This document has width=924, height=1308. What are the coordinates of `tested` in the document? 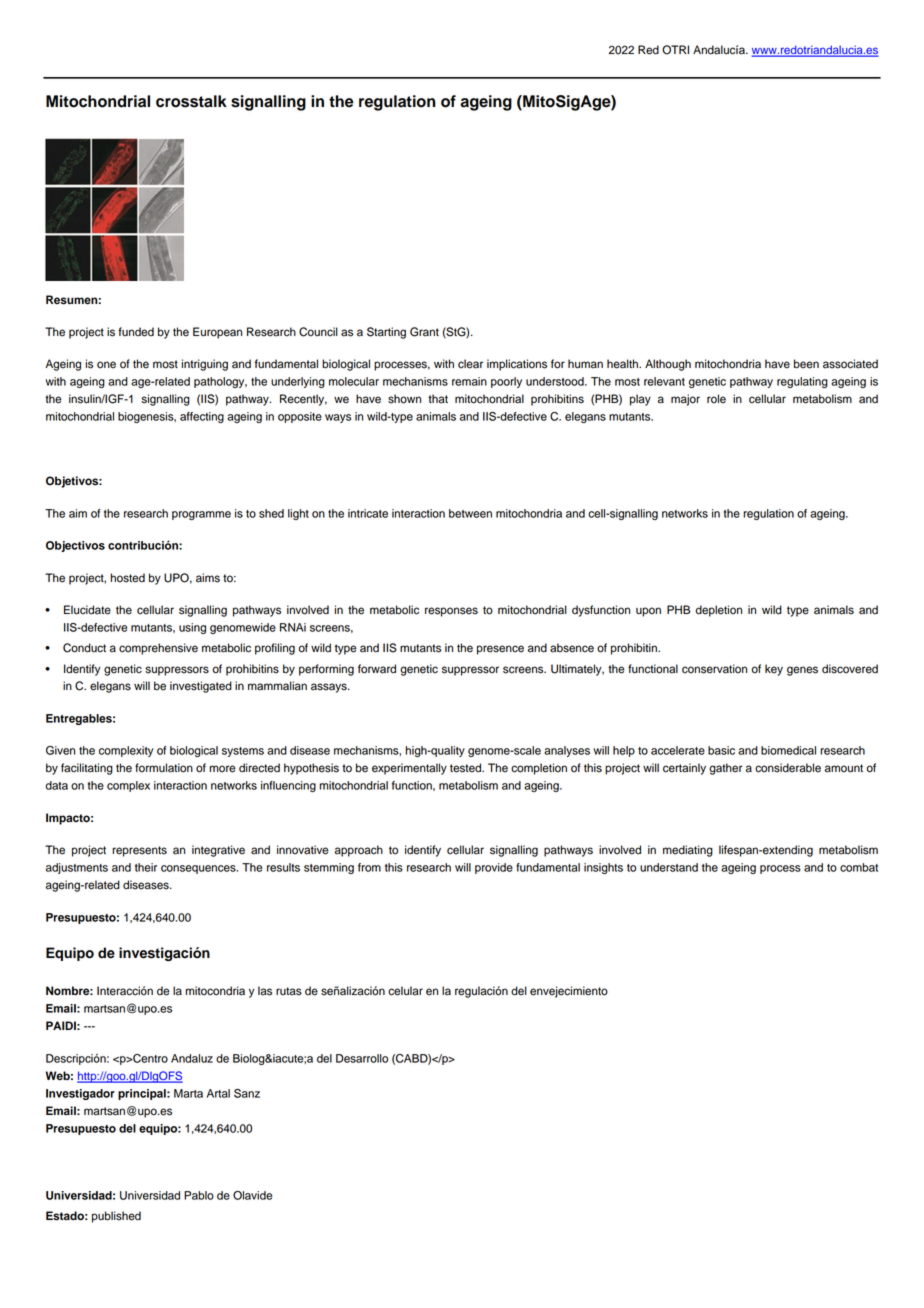 It's located at (466, 768).
